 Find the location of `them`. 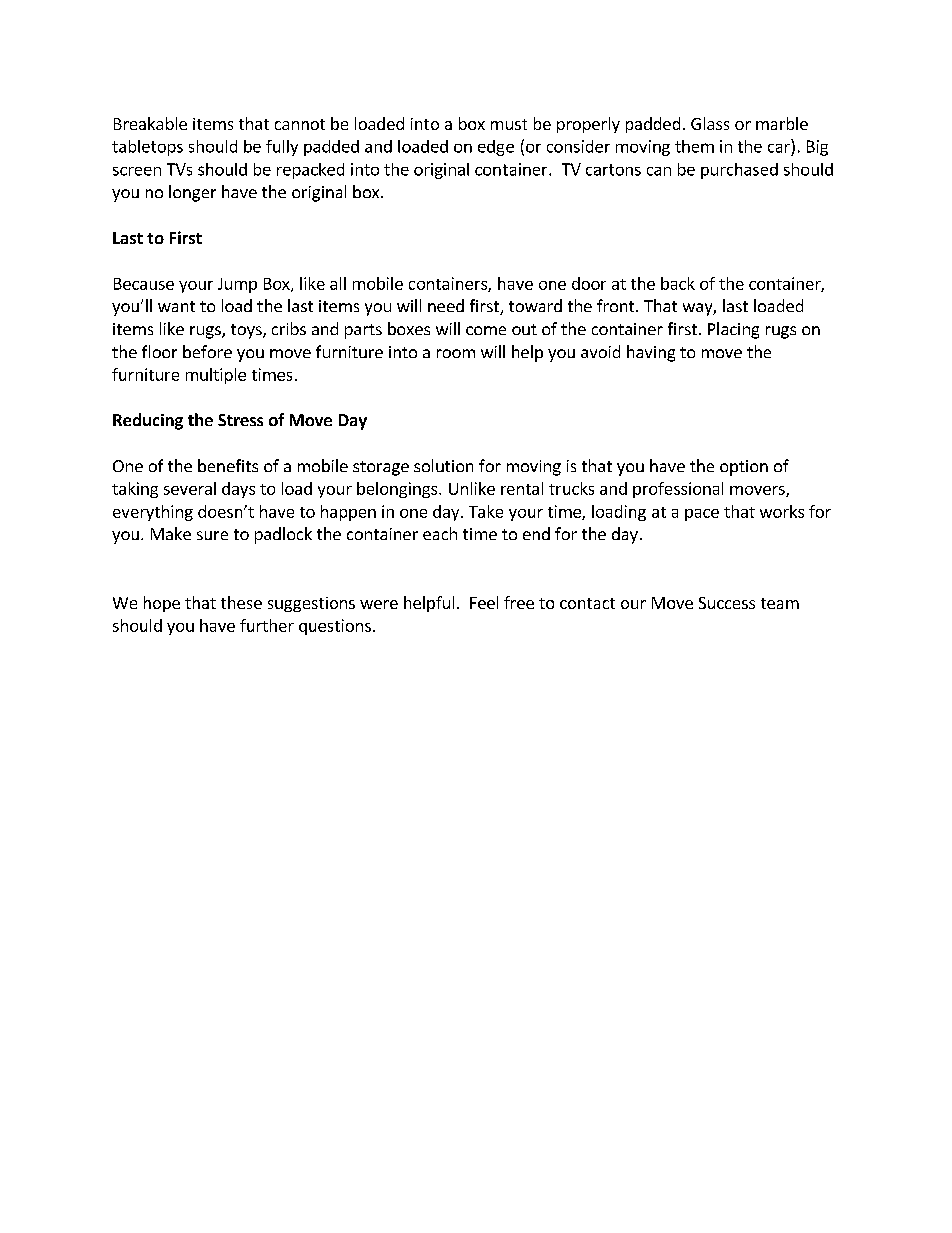

them is located at coordinates (694, 146).
